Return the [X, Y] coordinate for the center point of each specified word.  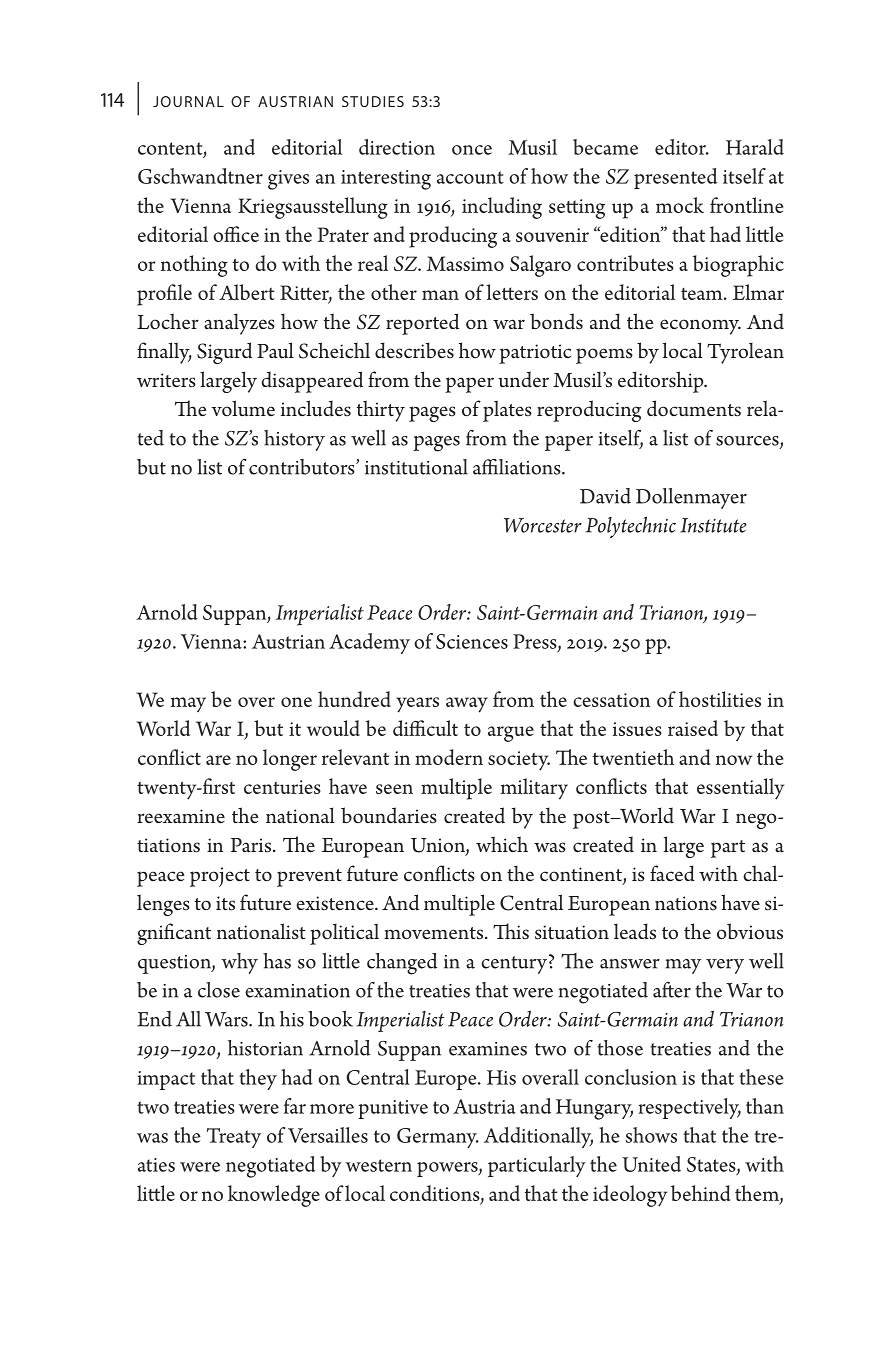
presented [675, 178]
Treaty [234, 1138]
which [502, 844]
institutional [416, 467]
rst [224, 788]
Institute [713, 525]
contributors [303, 467]
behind [700, 1193]
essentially [740, 789]
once [472, 150]
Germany [438, 1138]
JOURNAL [188, 101]
